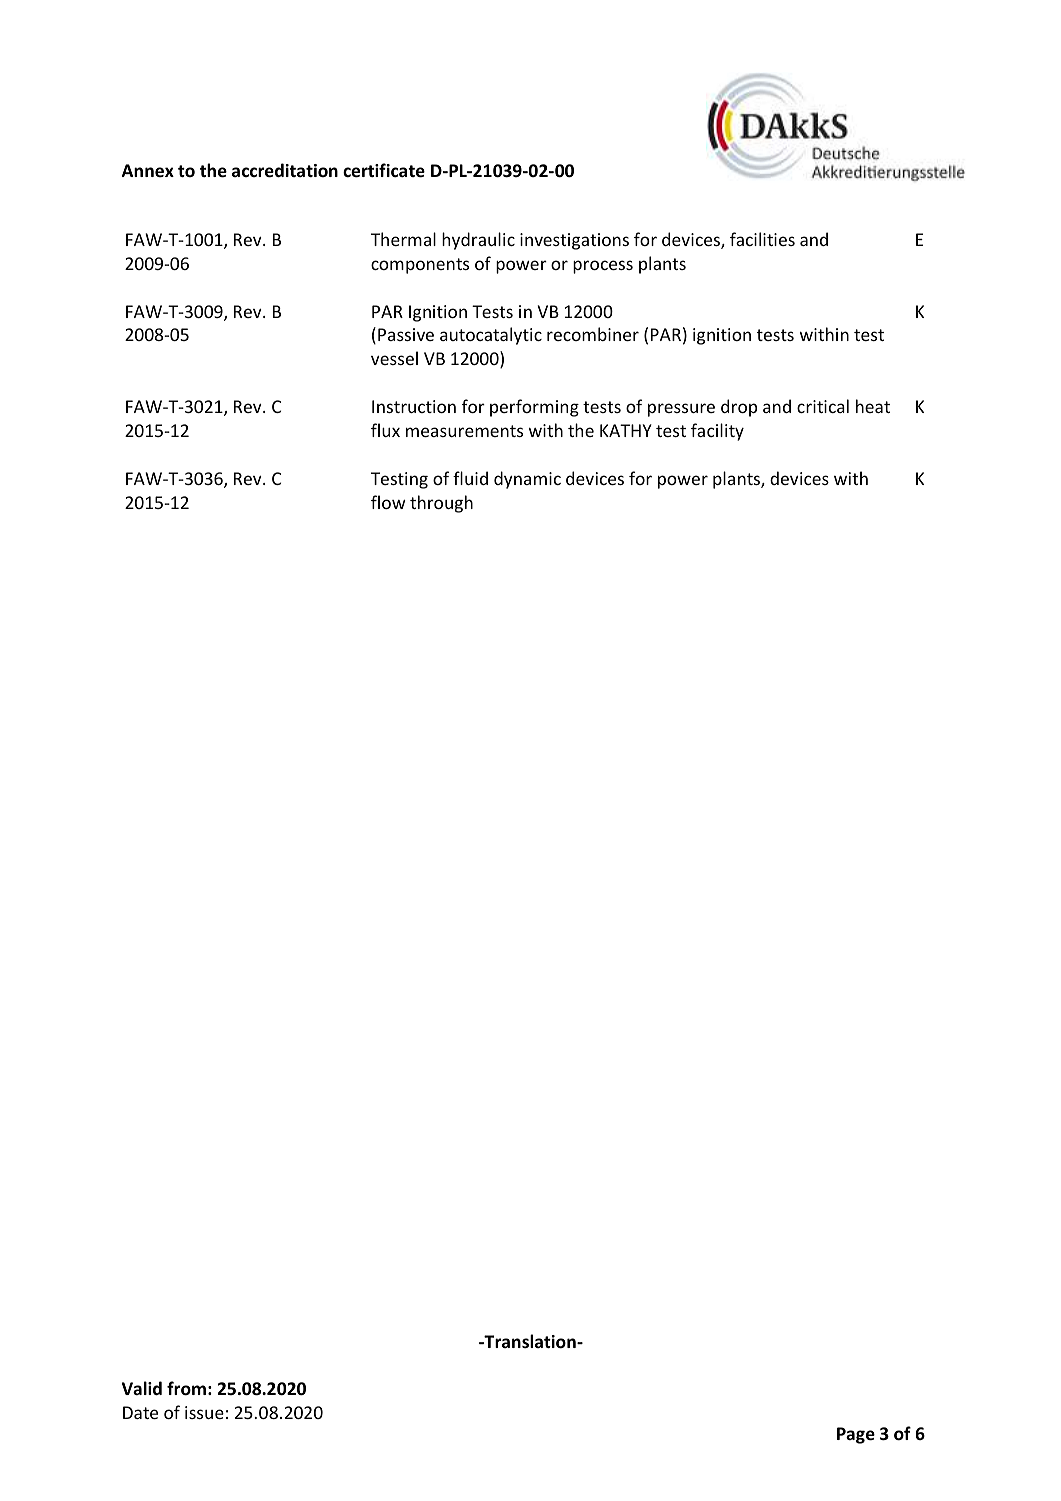  Describe the element at coordinates (140, 1412) in the screenshot. I see `Date` at that location.
